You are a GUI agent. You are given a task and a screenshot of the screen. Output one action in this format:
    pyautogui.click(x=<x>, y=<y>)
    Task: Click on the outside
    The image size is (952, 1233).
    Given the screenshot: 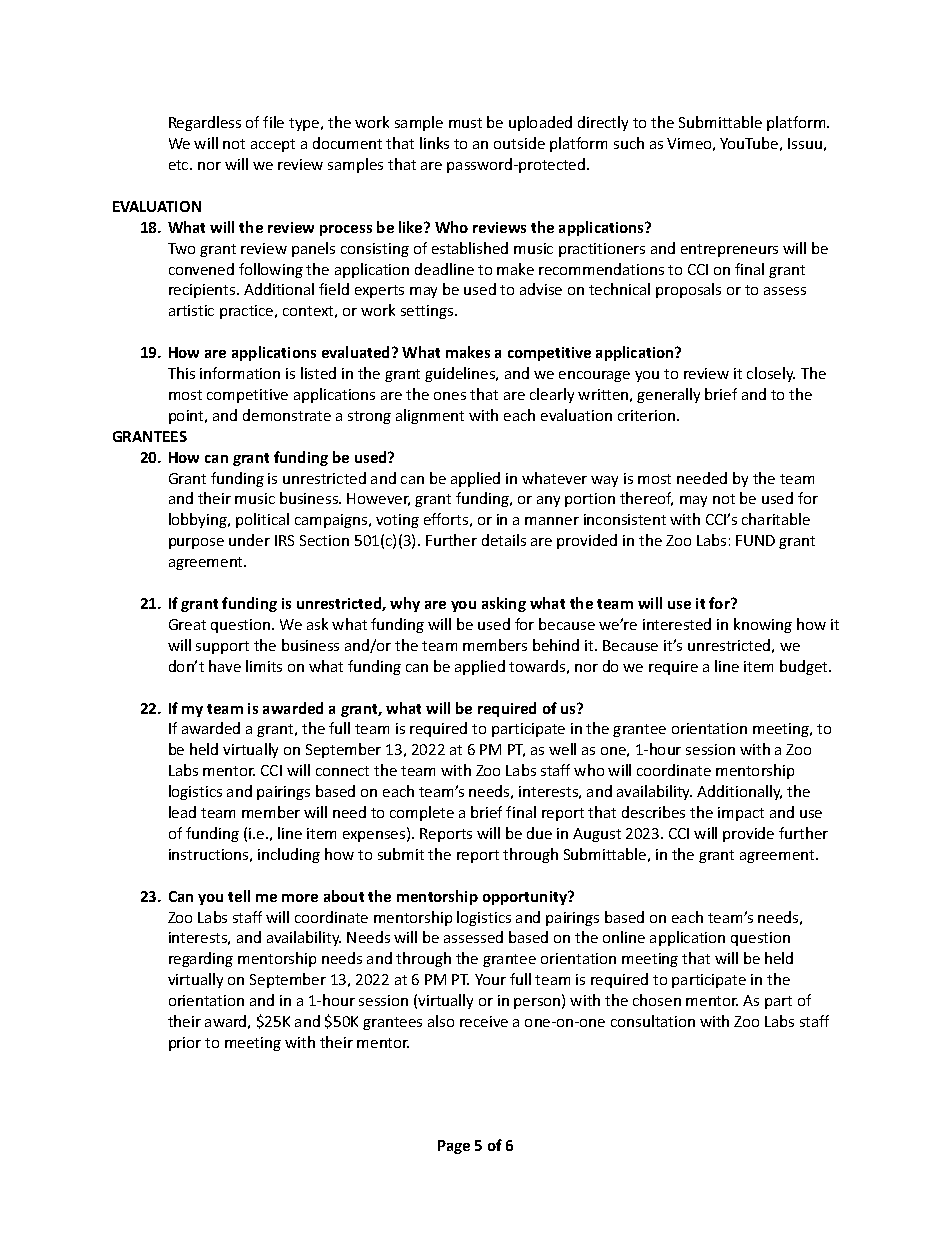 What is the action you would take?
    pyautogui.click(x=519, y=143)
